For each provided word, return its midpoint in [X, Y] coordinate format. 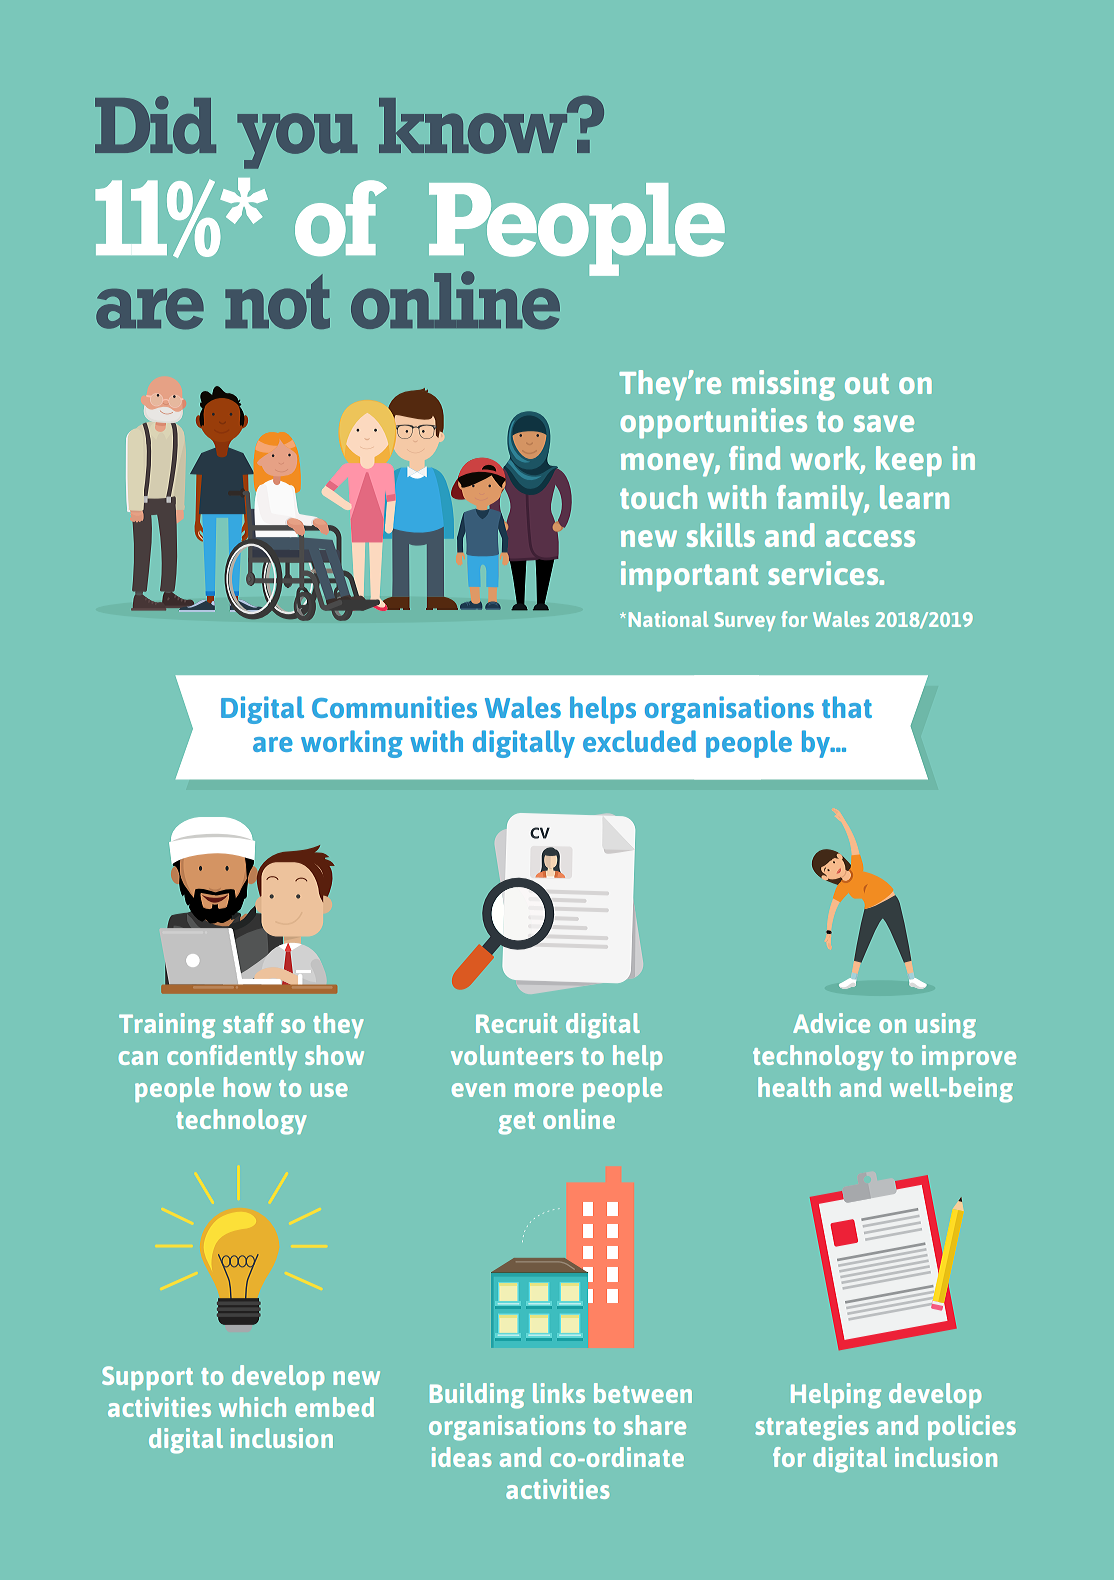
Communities [394, 707]
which [252, 1407]
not [277, 301]
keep [909, 461]
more [544, 1090]
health [794, 1087]
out [867, 383]
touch [658, 497]
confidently [232, 1057]
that [847, 707]
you [297, 141]
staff [248, 1023]
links [559, 1393]
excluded [639, 741]
